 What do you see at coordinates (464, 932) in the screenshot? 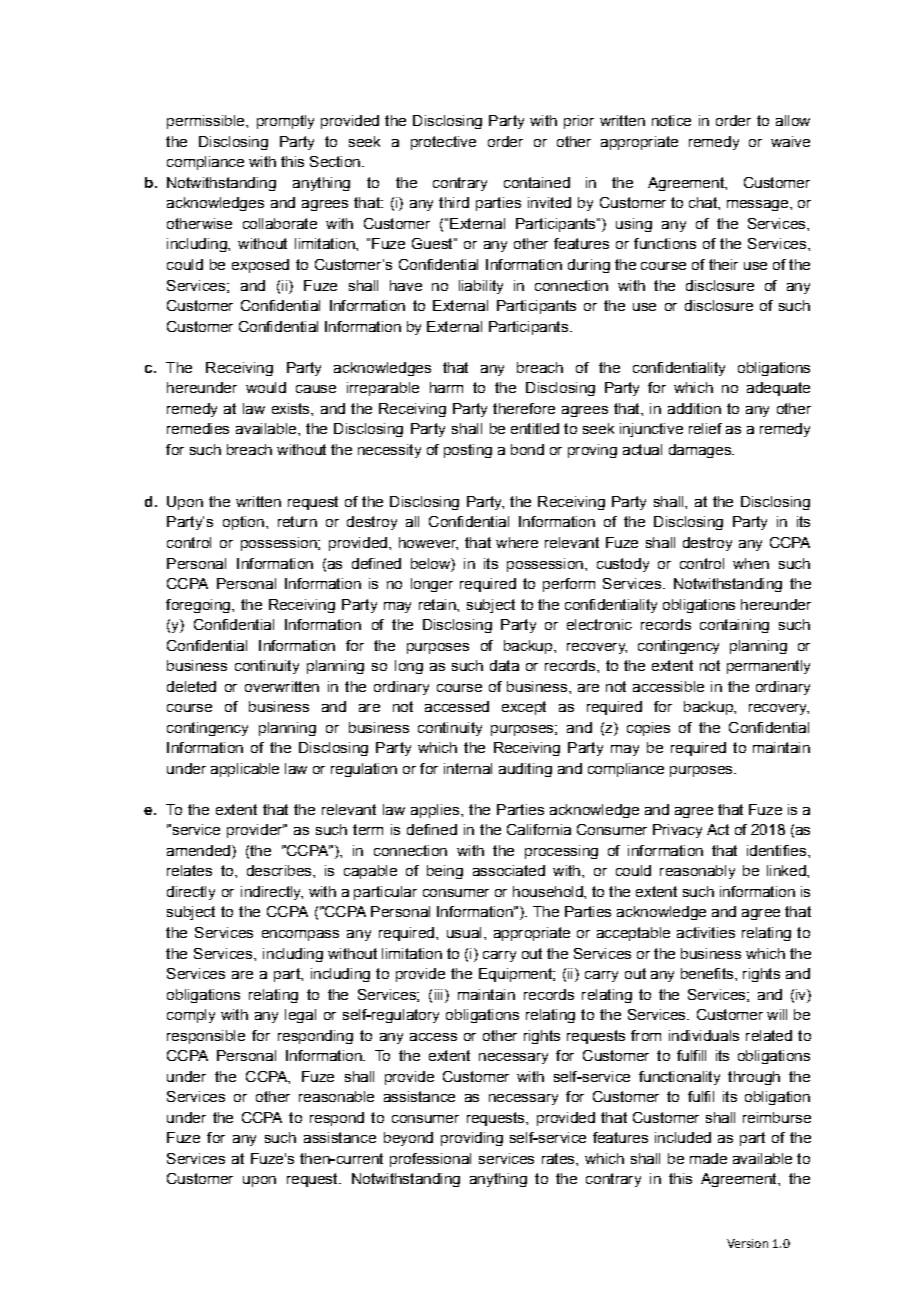
I see `usual` at bounding box center [464, 932].
